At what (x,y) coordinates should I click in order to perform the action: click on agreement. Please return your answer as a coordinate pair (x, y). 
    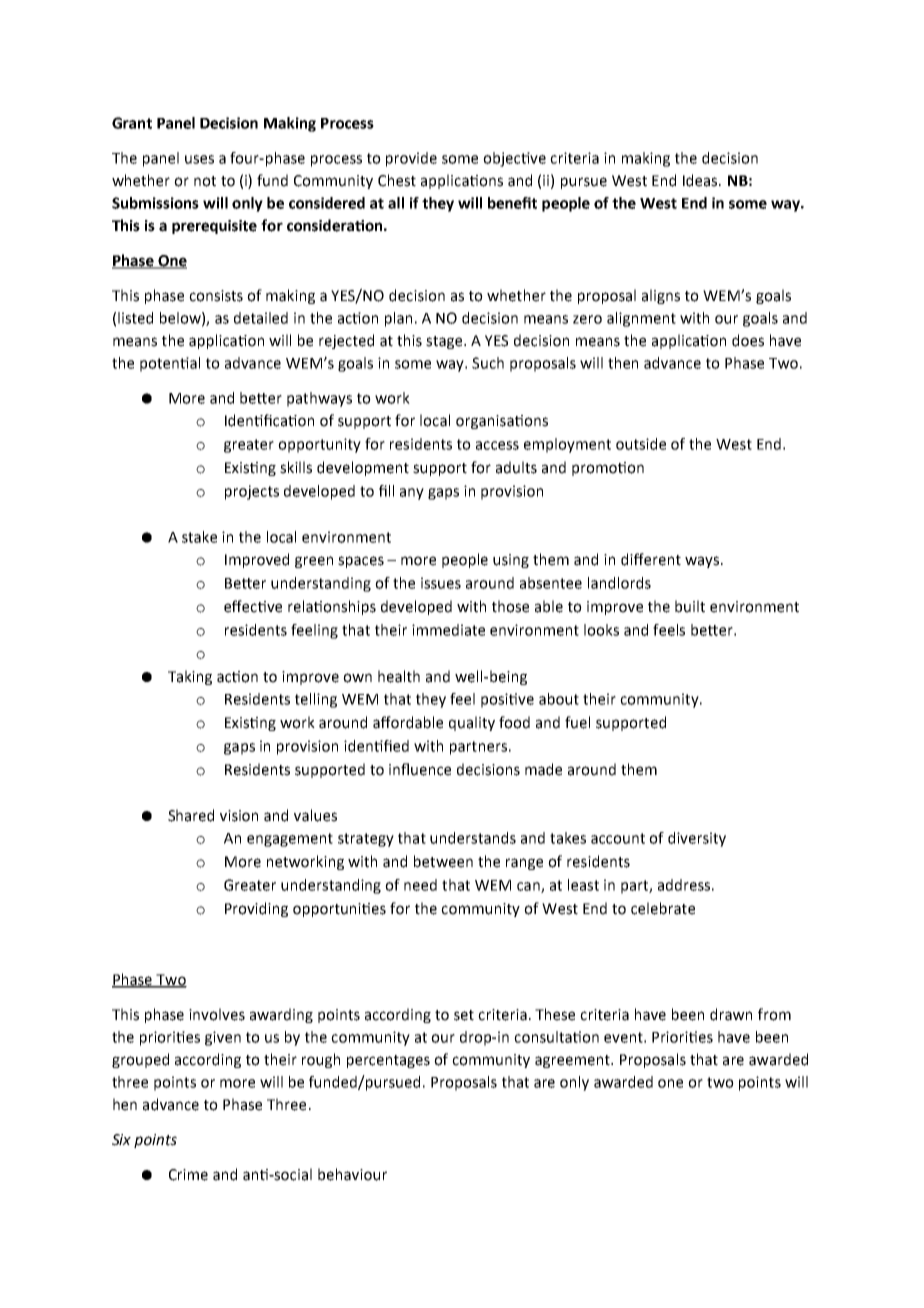
    Looking at the image, I should click on (574, 1061).
